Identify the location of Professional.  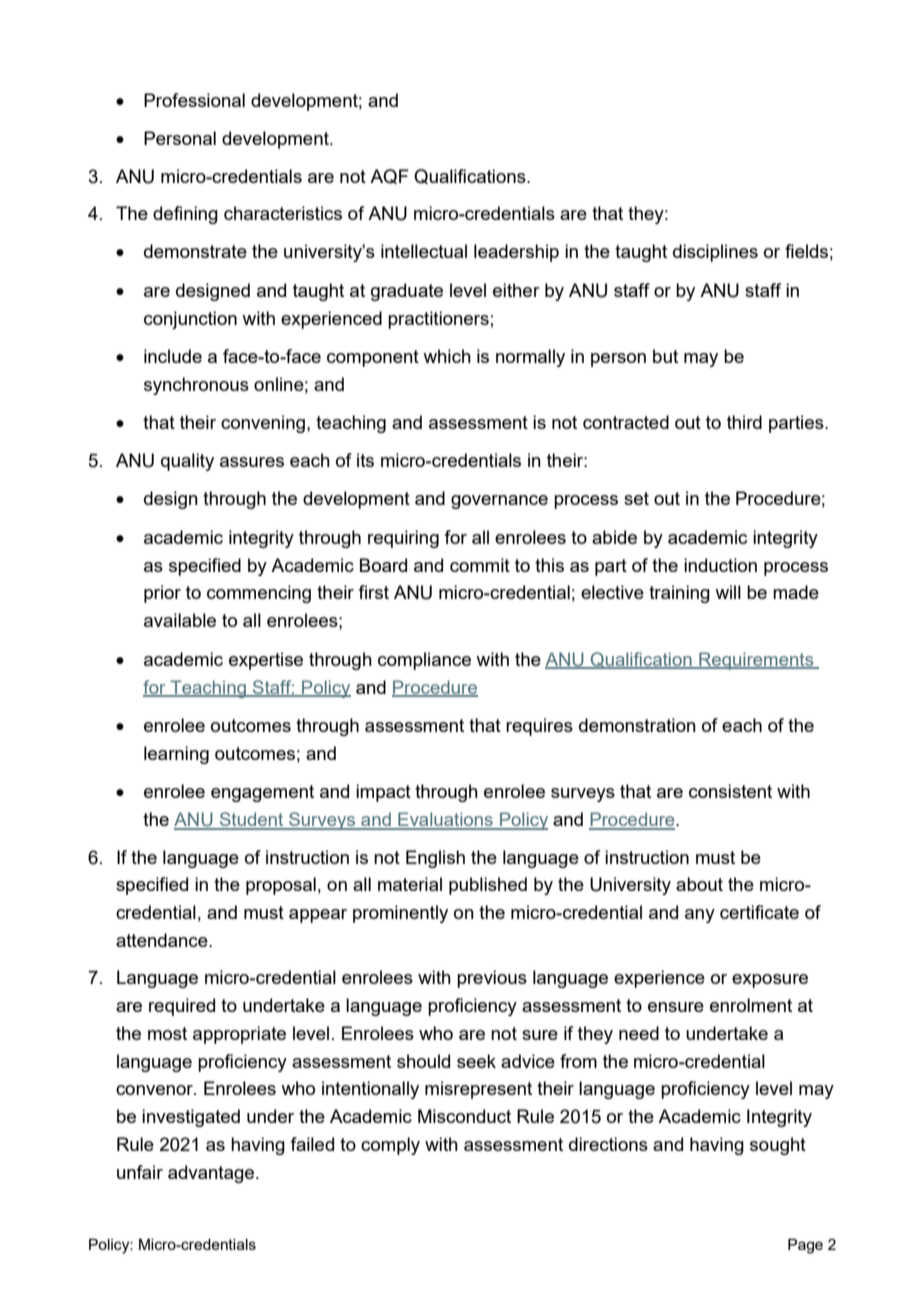
(194, 100).
